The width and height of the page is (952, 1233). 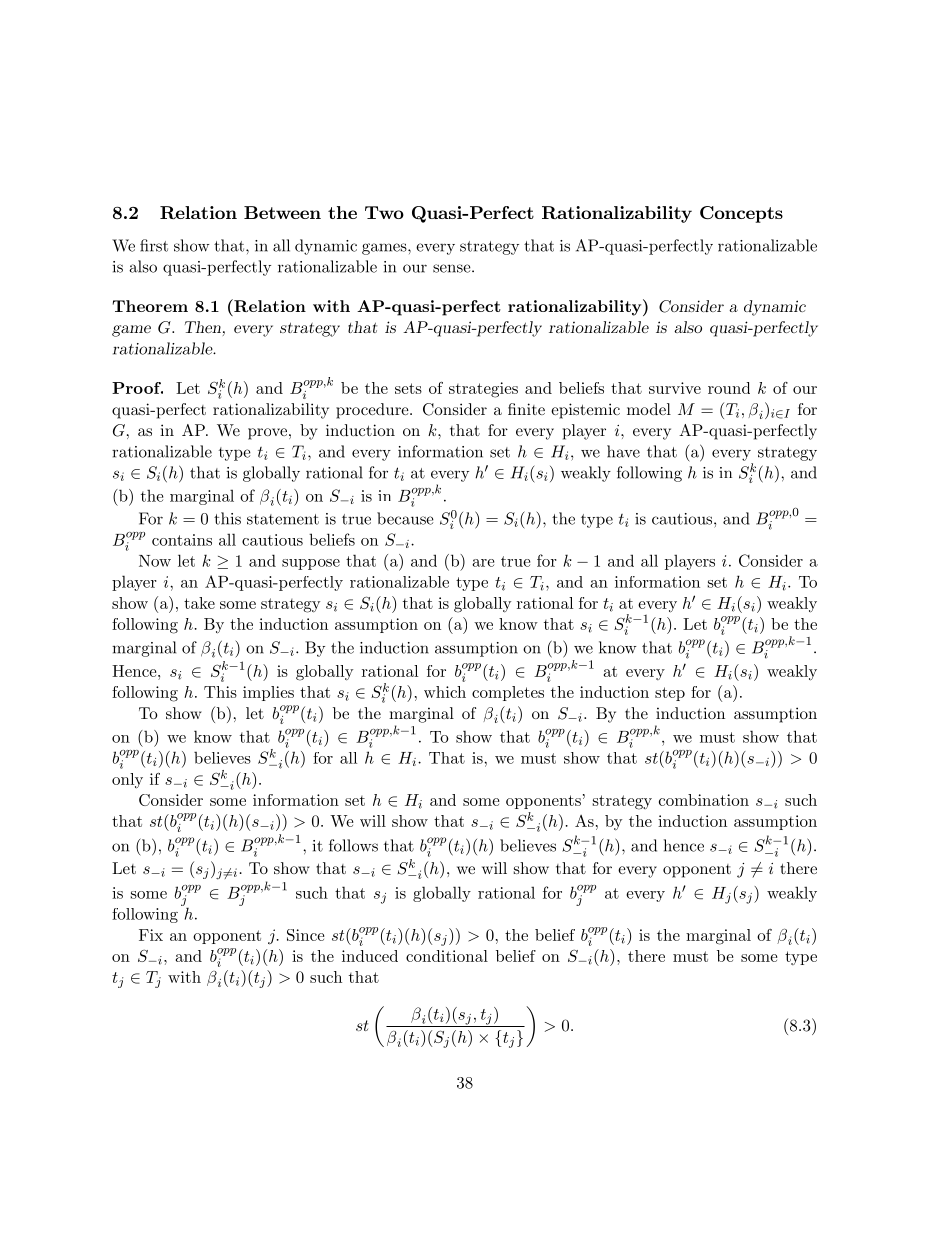 I want to click on prove, so click(x=267, y=434).
